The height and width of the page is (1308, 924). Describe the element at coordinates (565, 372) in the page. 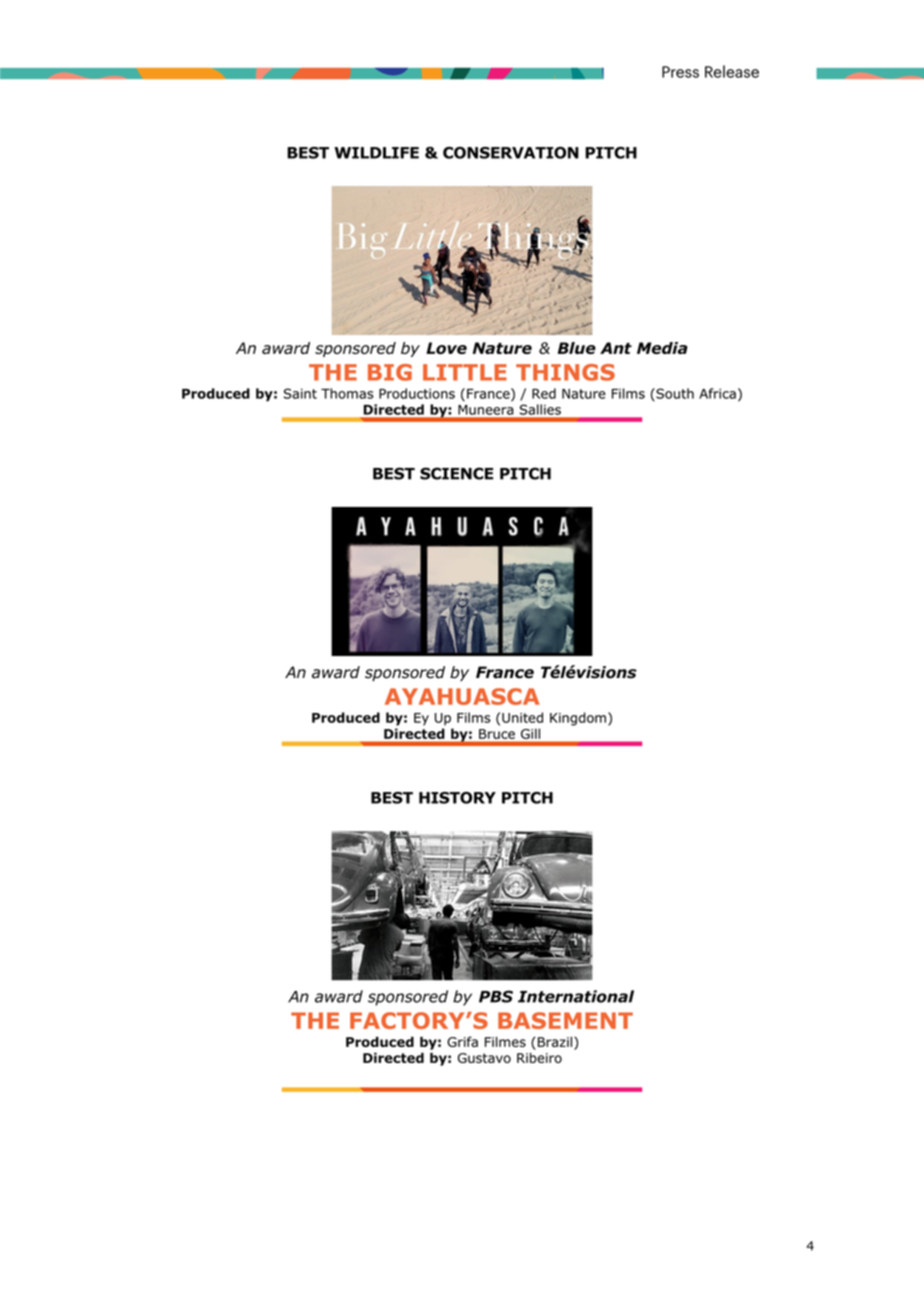

I see `THINGS` at that location.
